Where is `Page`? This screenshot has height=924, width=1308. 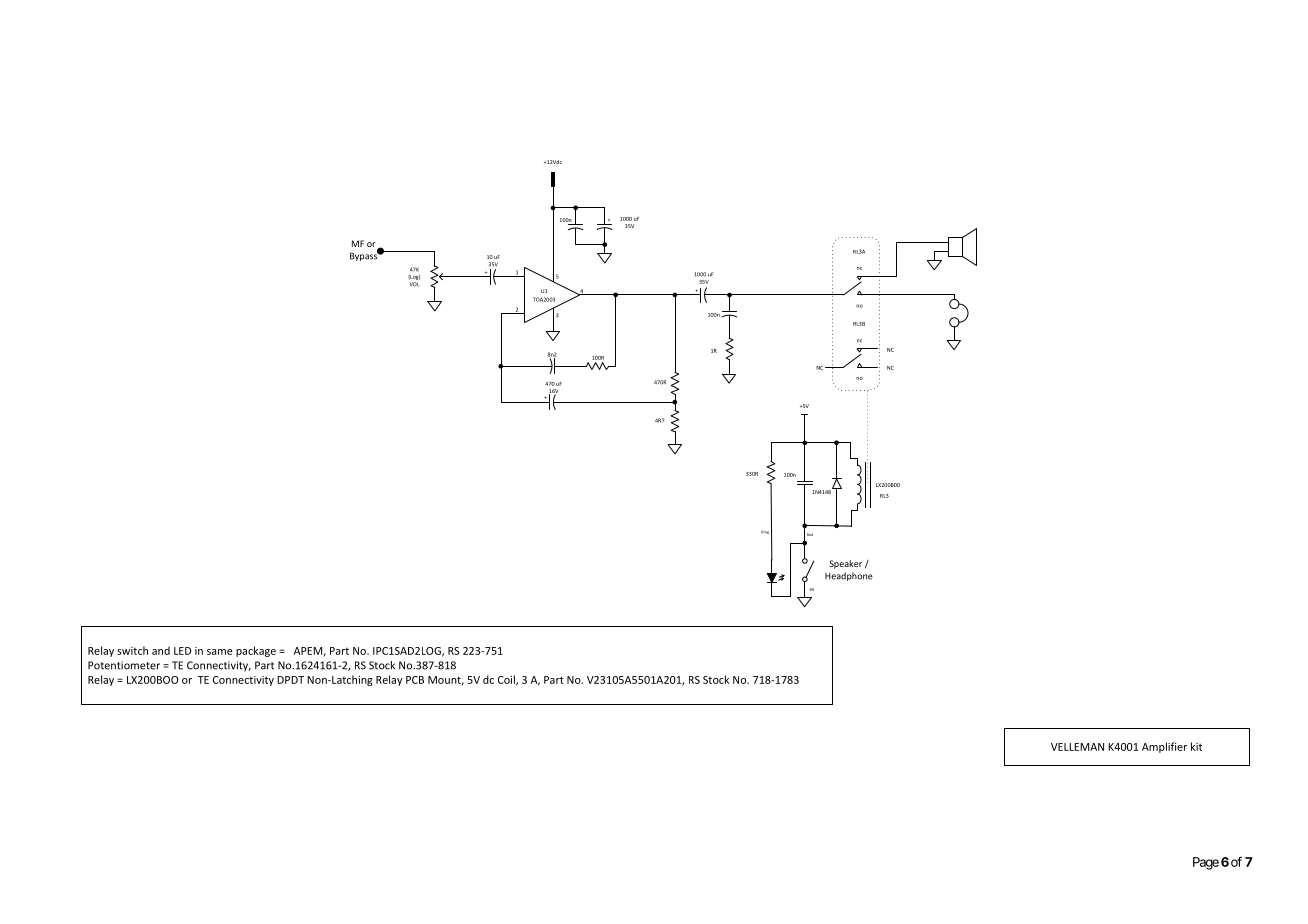
Page is located at coordinates (1206, 863).
